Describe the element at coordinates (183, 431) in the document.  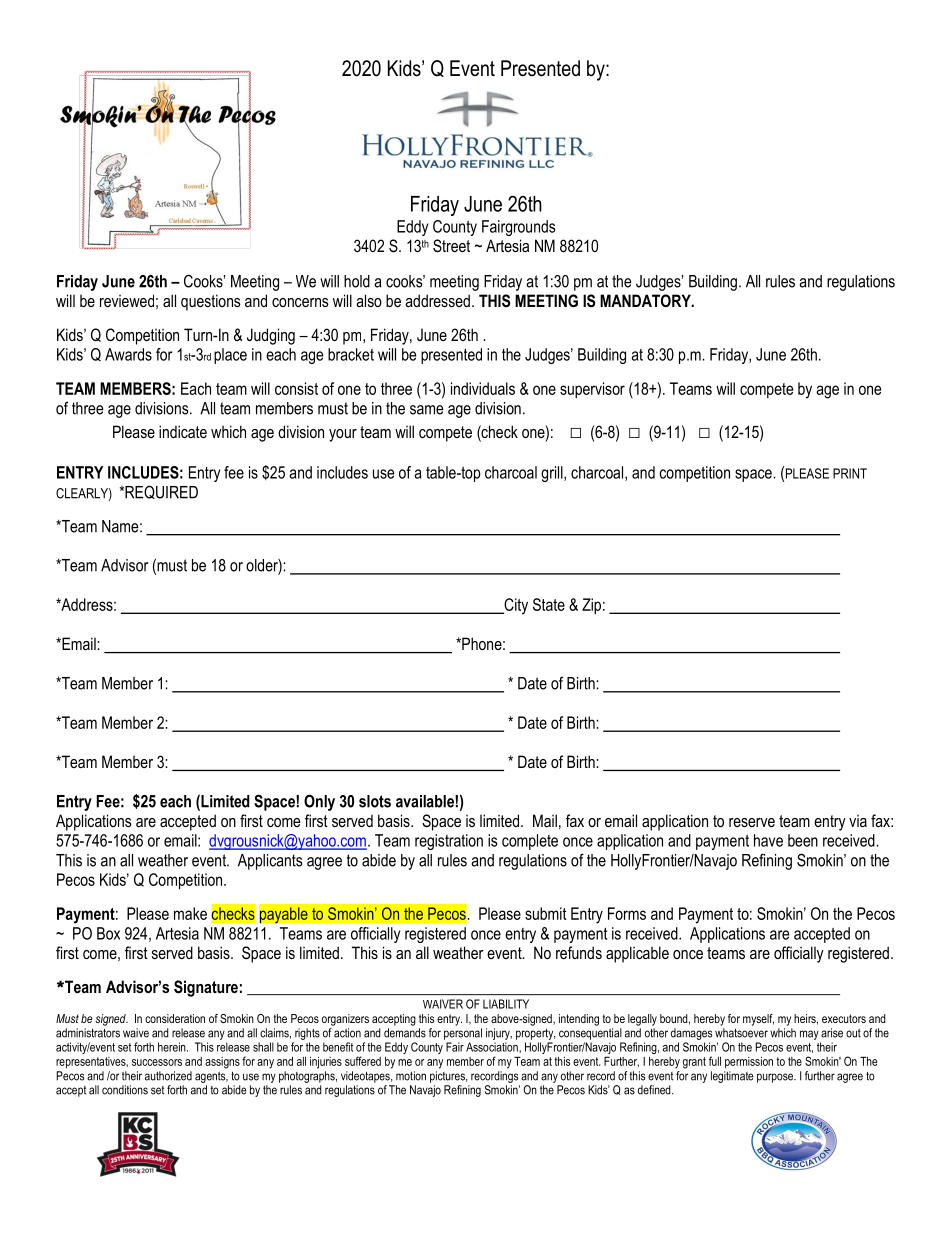
I see `indicate` at that location.
